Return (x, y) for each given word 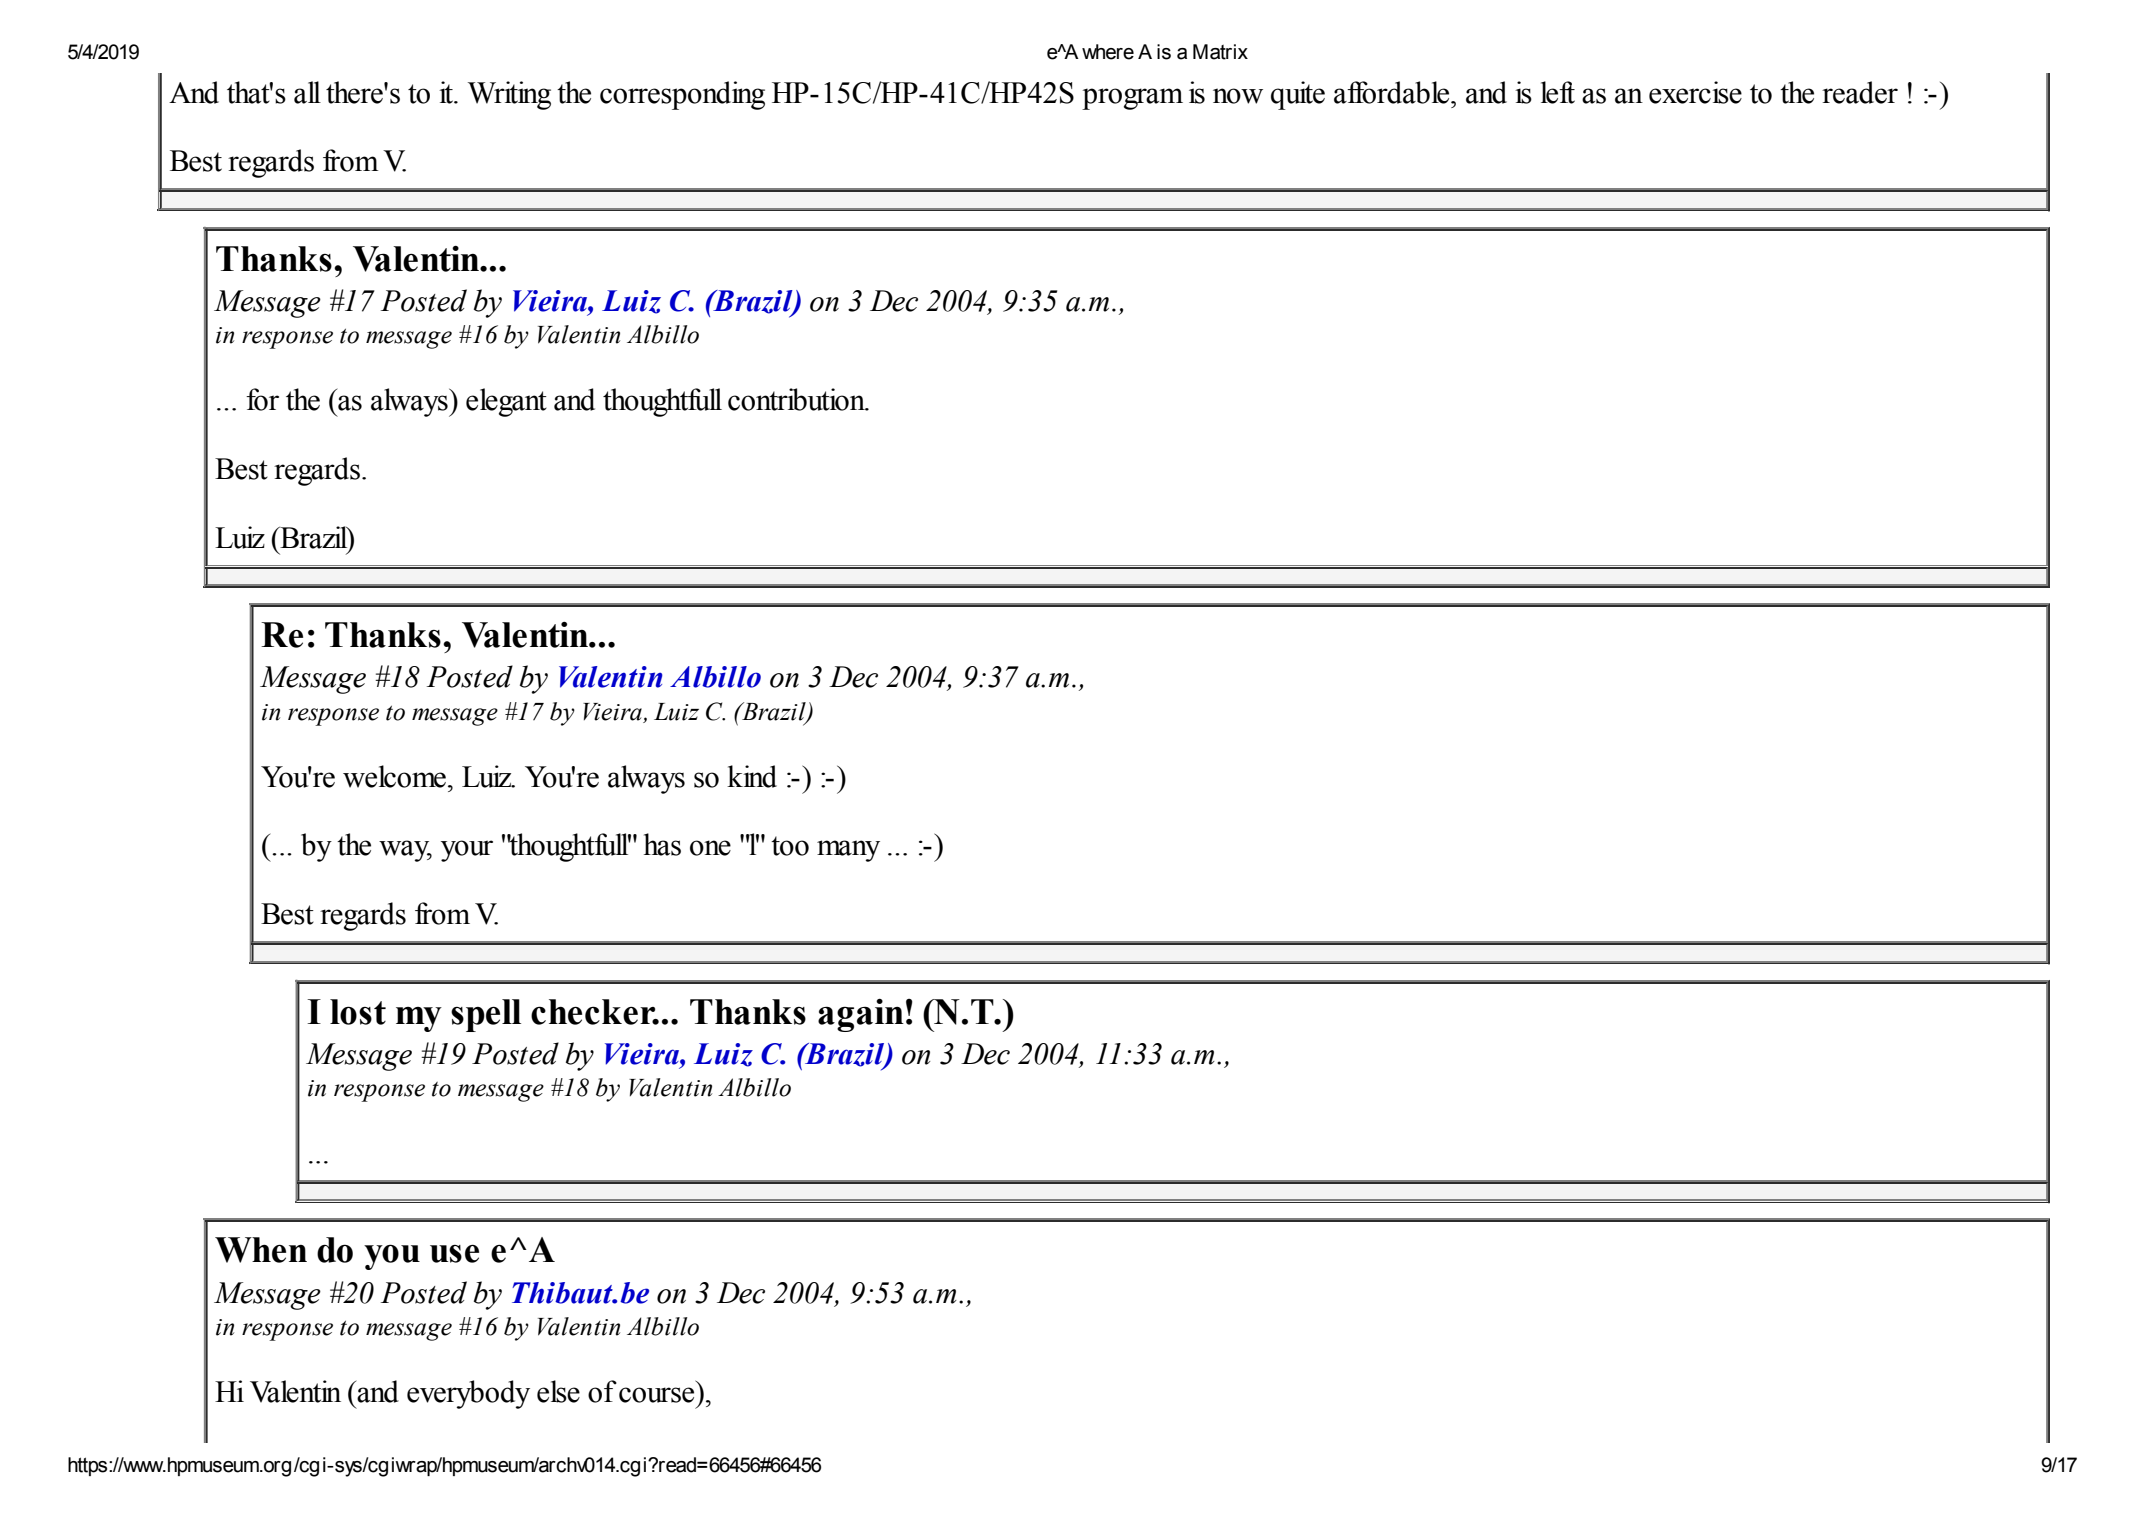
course (656, 1395)
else (558, 1391)
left (1558, 92)
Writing (509, 95)
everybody (468, 1394)
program (1132, 99)
